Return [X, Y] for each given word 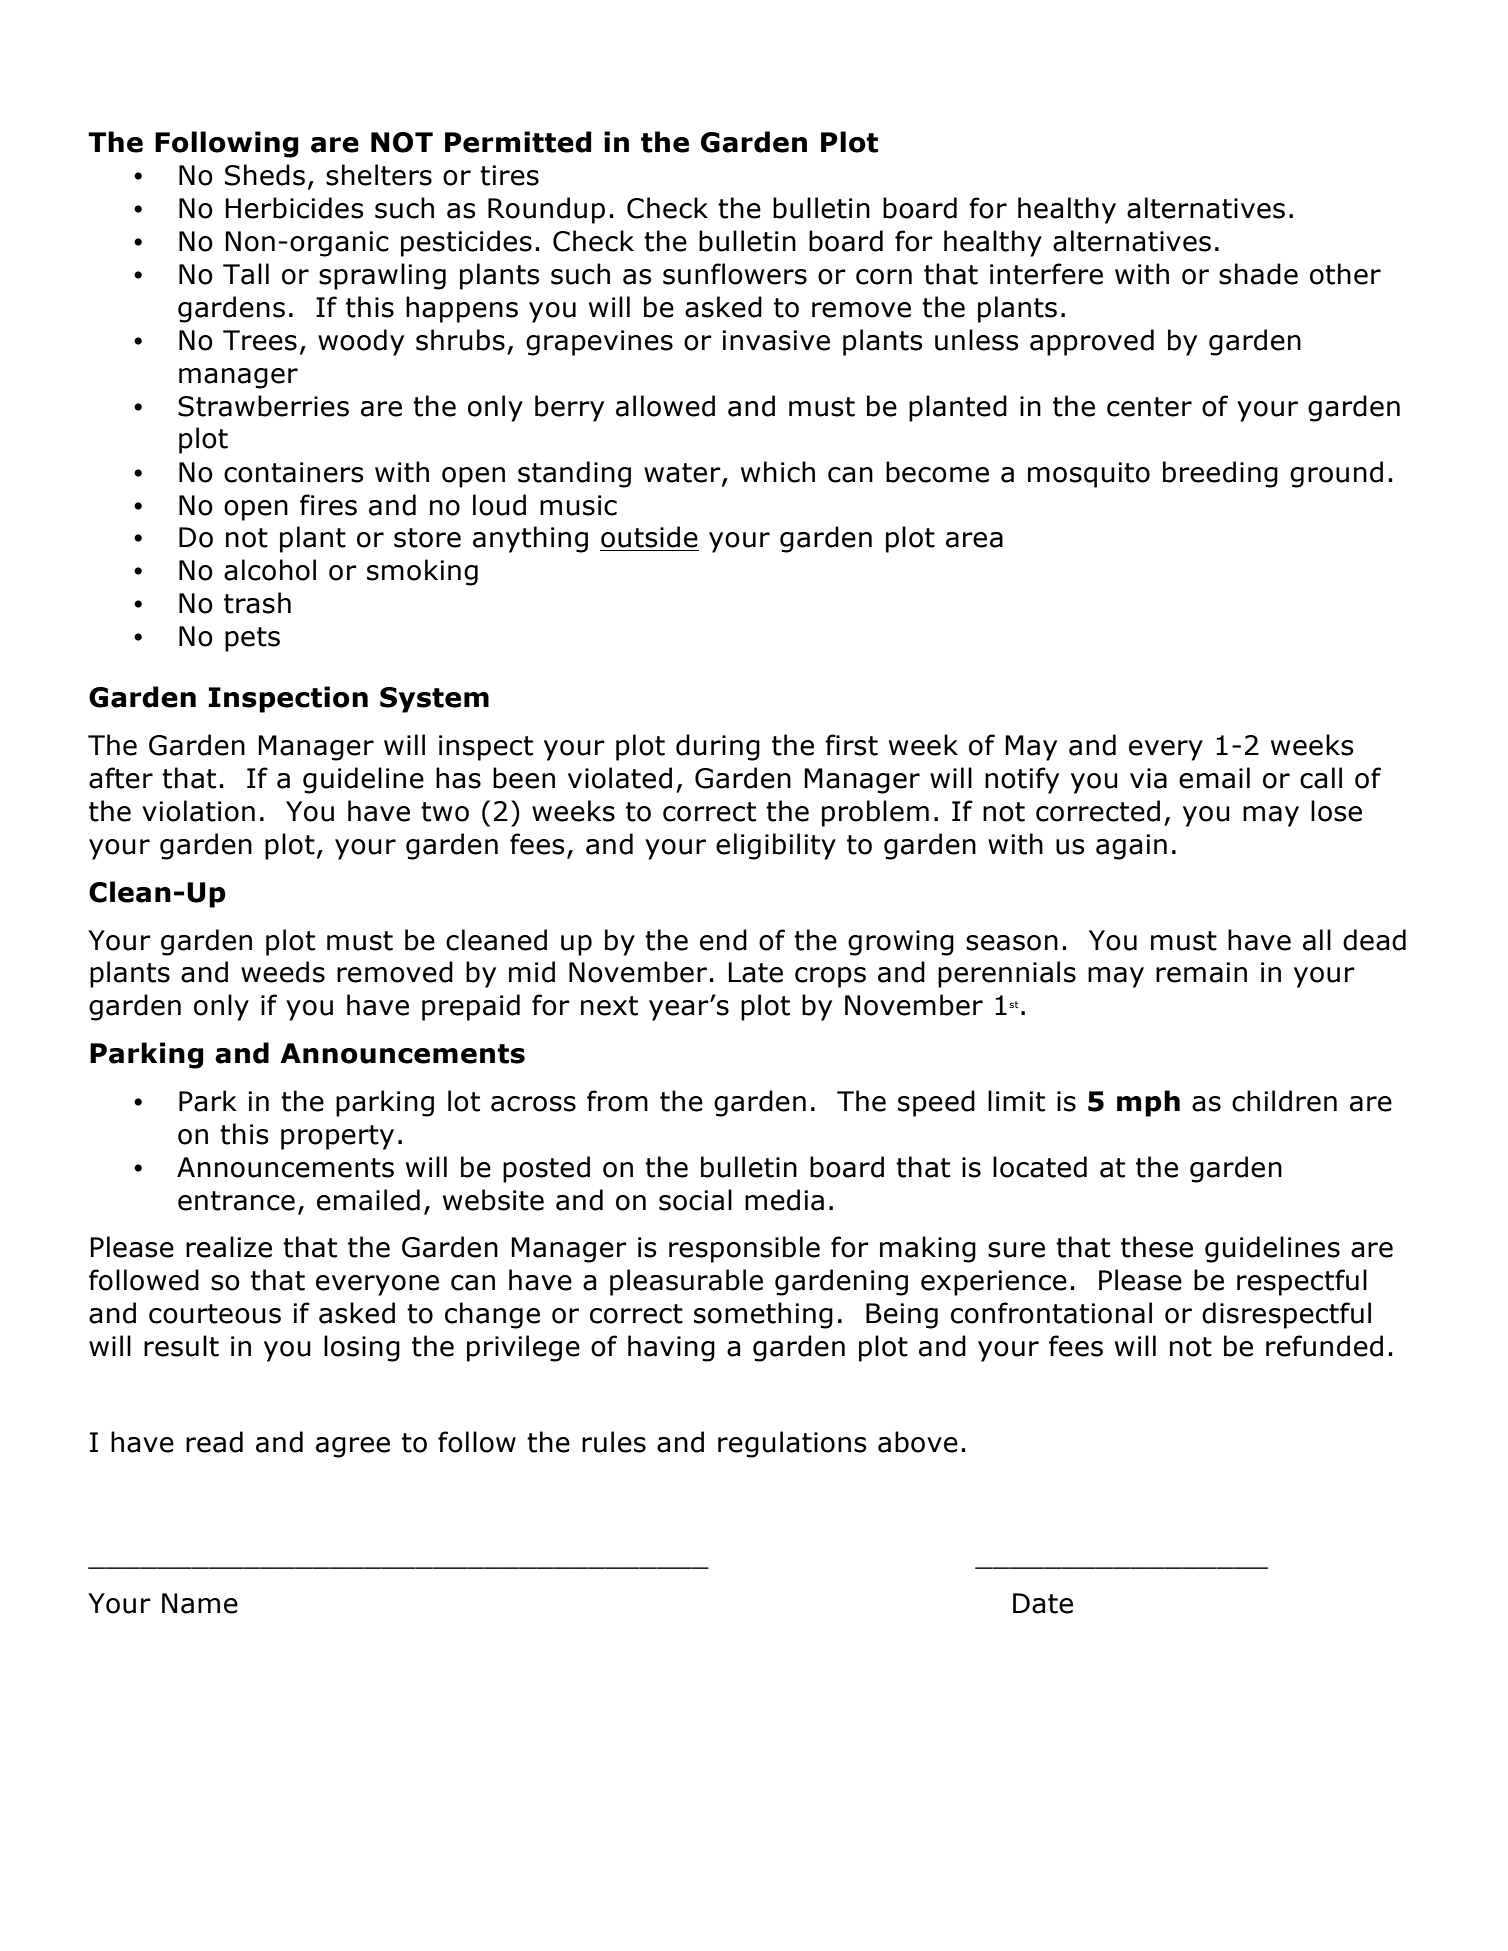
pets [252, 639]
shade [1258, 274]
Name [200, 1603]
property [337, 1137]
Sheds [265, 175]
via [1148, 778]
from [617, 1101]
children [1284, 1101]
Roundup [546, 210]
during [718, 747]
